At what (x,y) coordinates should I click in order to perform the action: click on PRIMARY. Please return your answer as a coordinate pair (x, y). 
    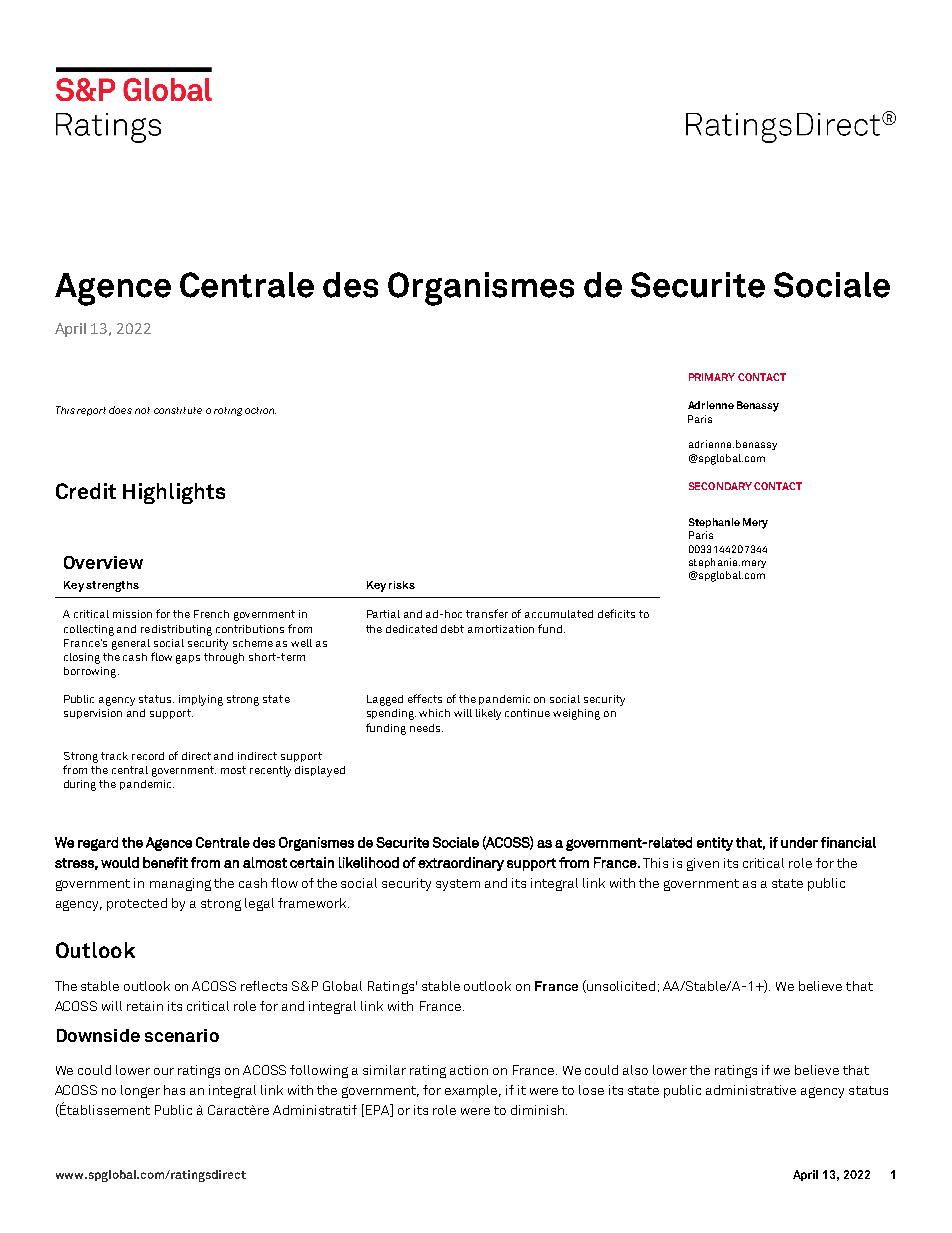
    Looking at the image, I should click on (712, 377).
